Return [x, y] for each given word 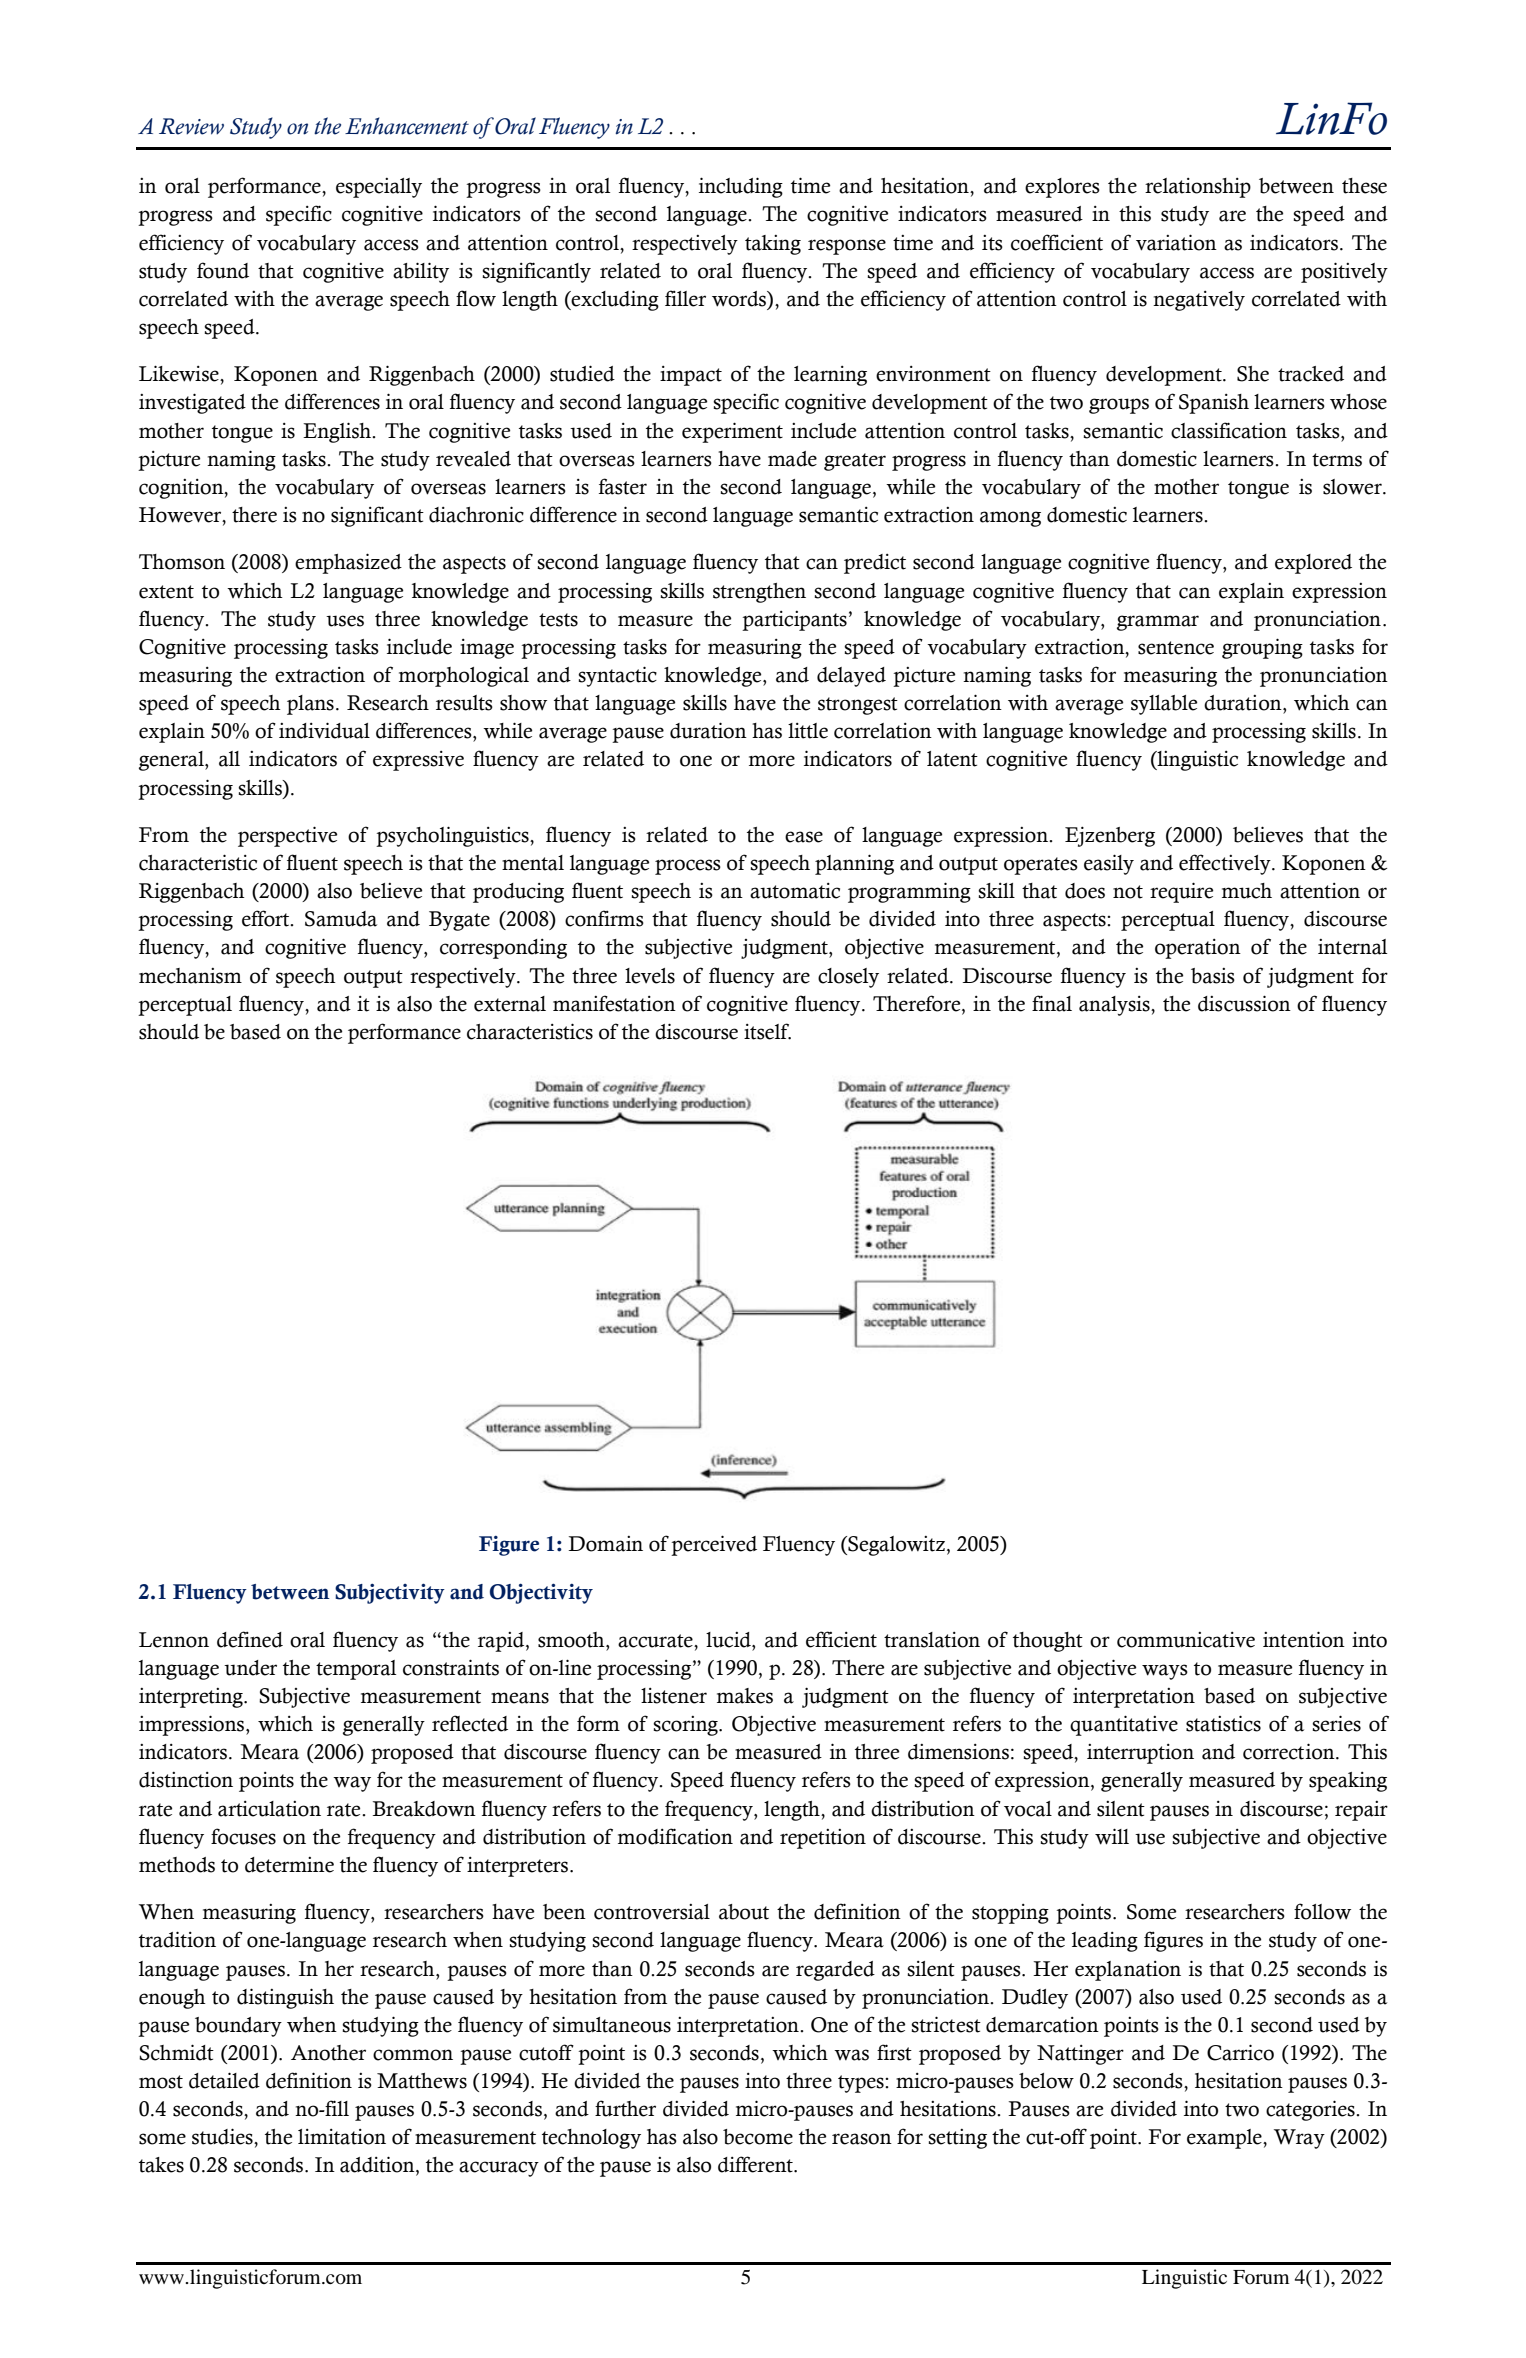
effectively [1226, 864]
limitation [342, 2137]
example [1225, 2139]
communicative [1186, 1640]
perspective [287, 836]
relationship [1198, 188]
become [758, 2137]
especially [379, 188]
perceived [714, 1545]
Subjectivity [390, 1593]
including [741, 187]
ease [804, 837]
